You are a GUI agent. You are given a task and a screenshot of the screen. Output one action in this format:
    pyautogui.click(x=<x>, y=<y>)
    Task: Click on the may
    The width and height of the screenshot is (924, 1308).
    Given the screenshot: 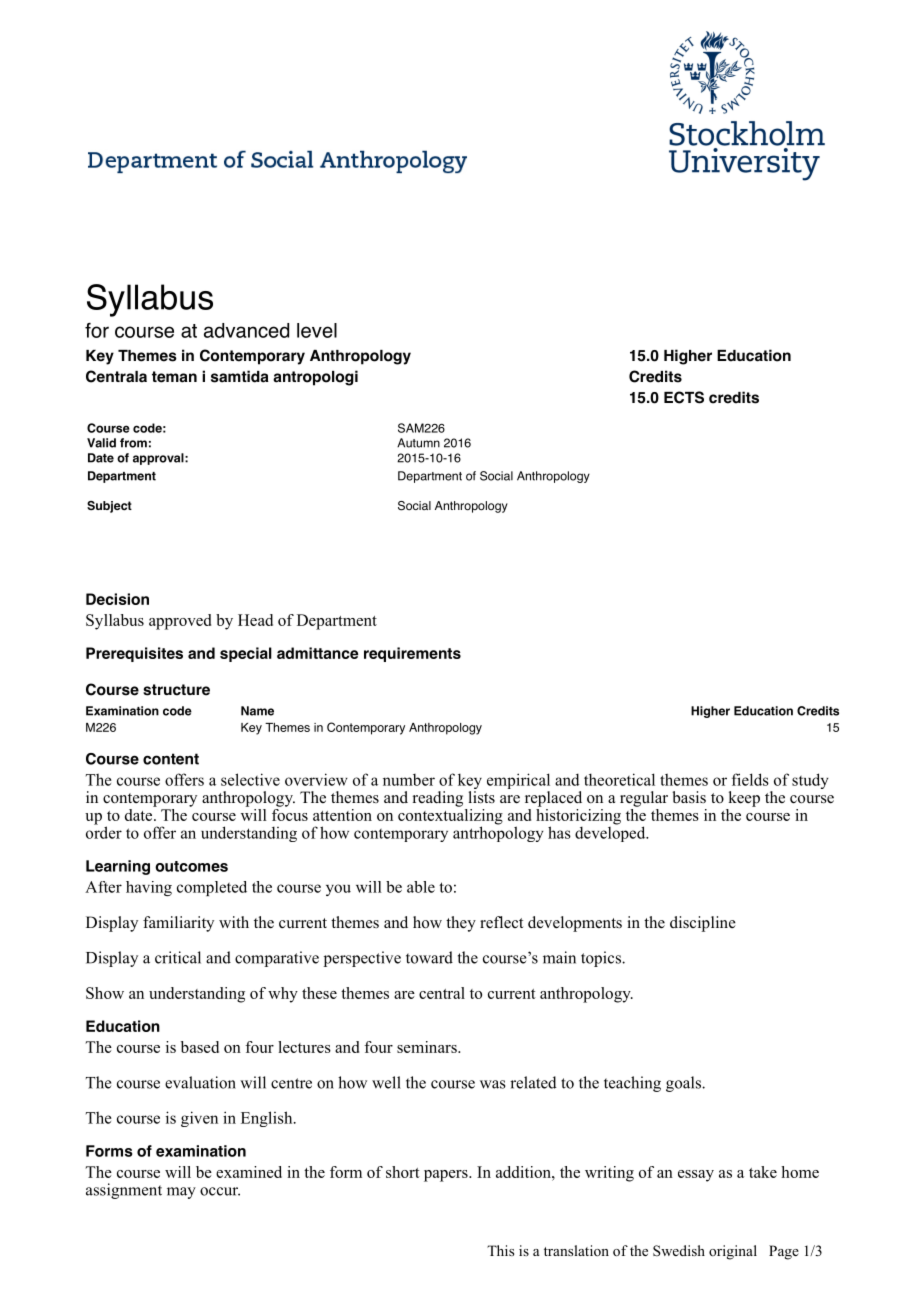 What is the action you would take?
    pyautogui.click(x=181, y=1193)
